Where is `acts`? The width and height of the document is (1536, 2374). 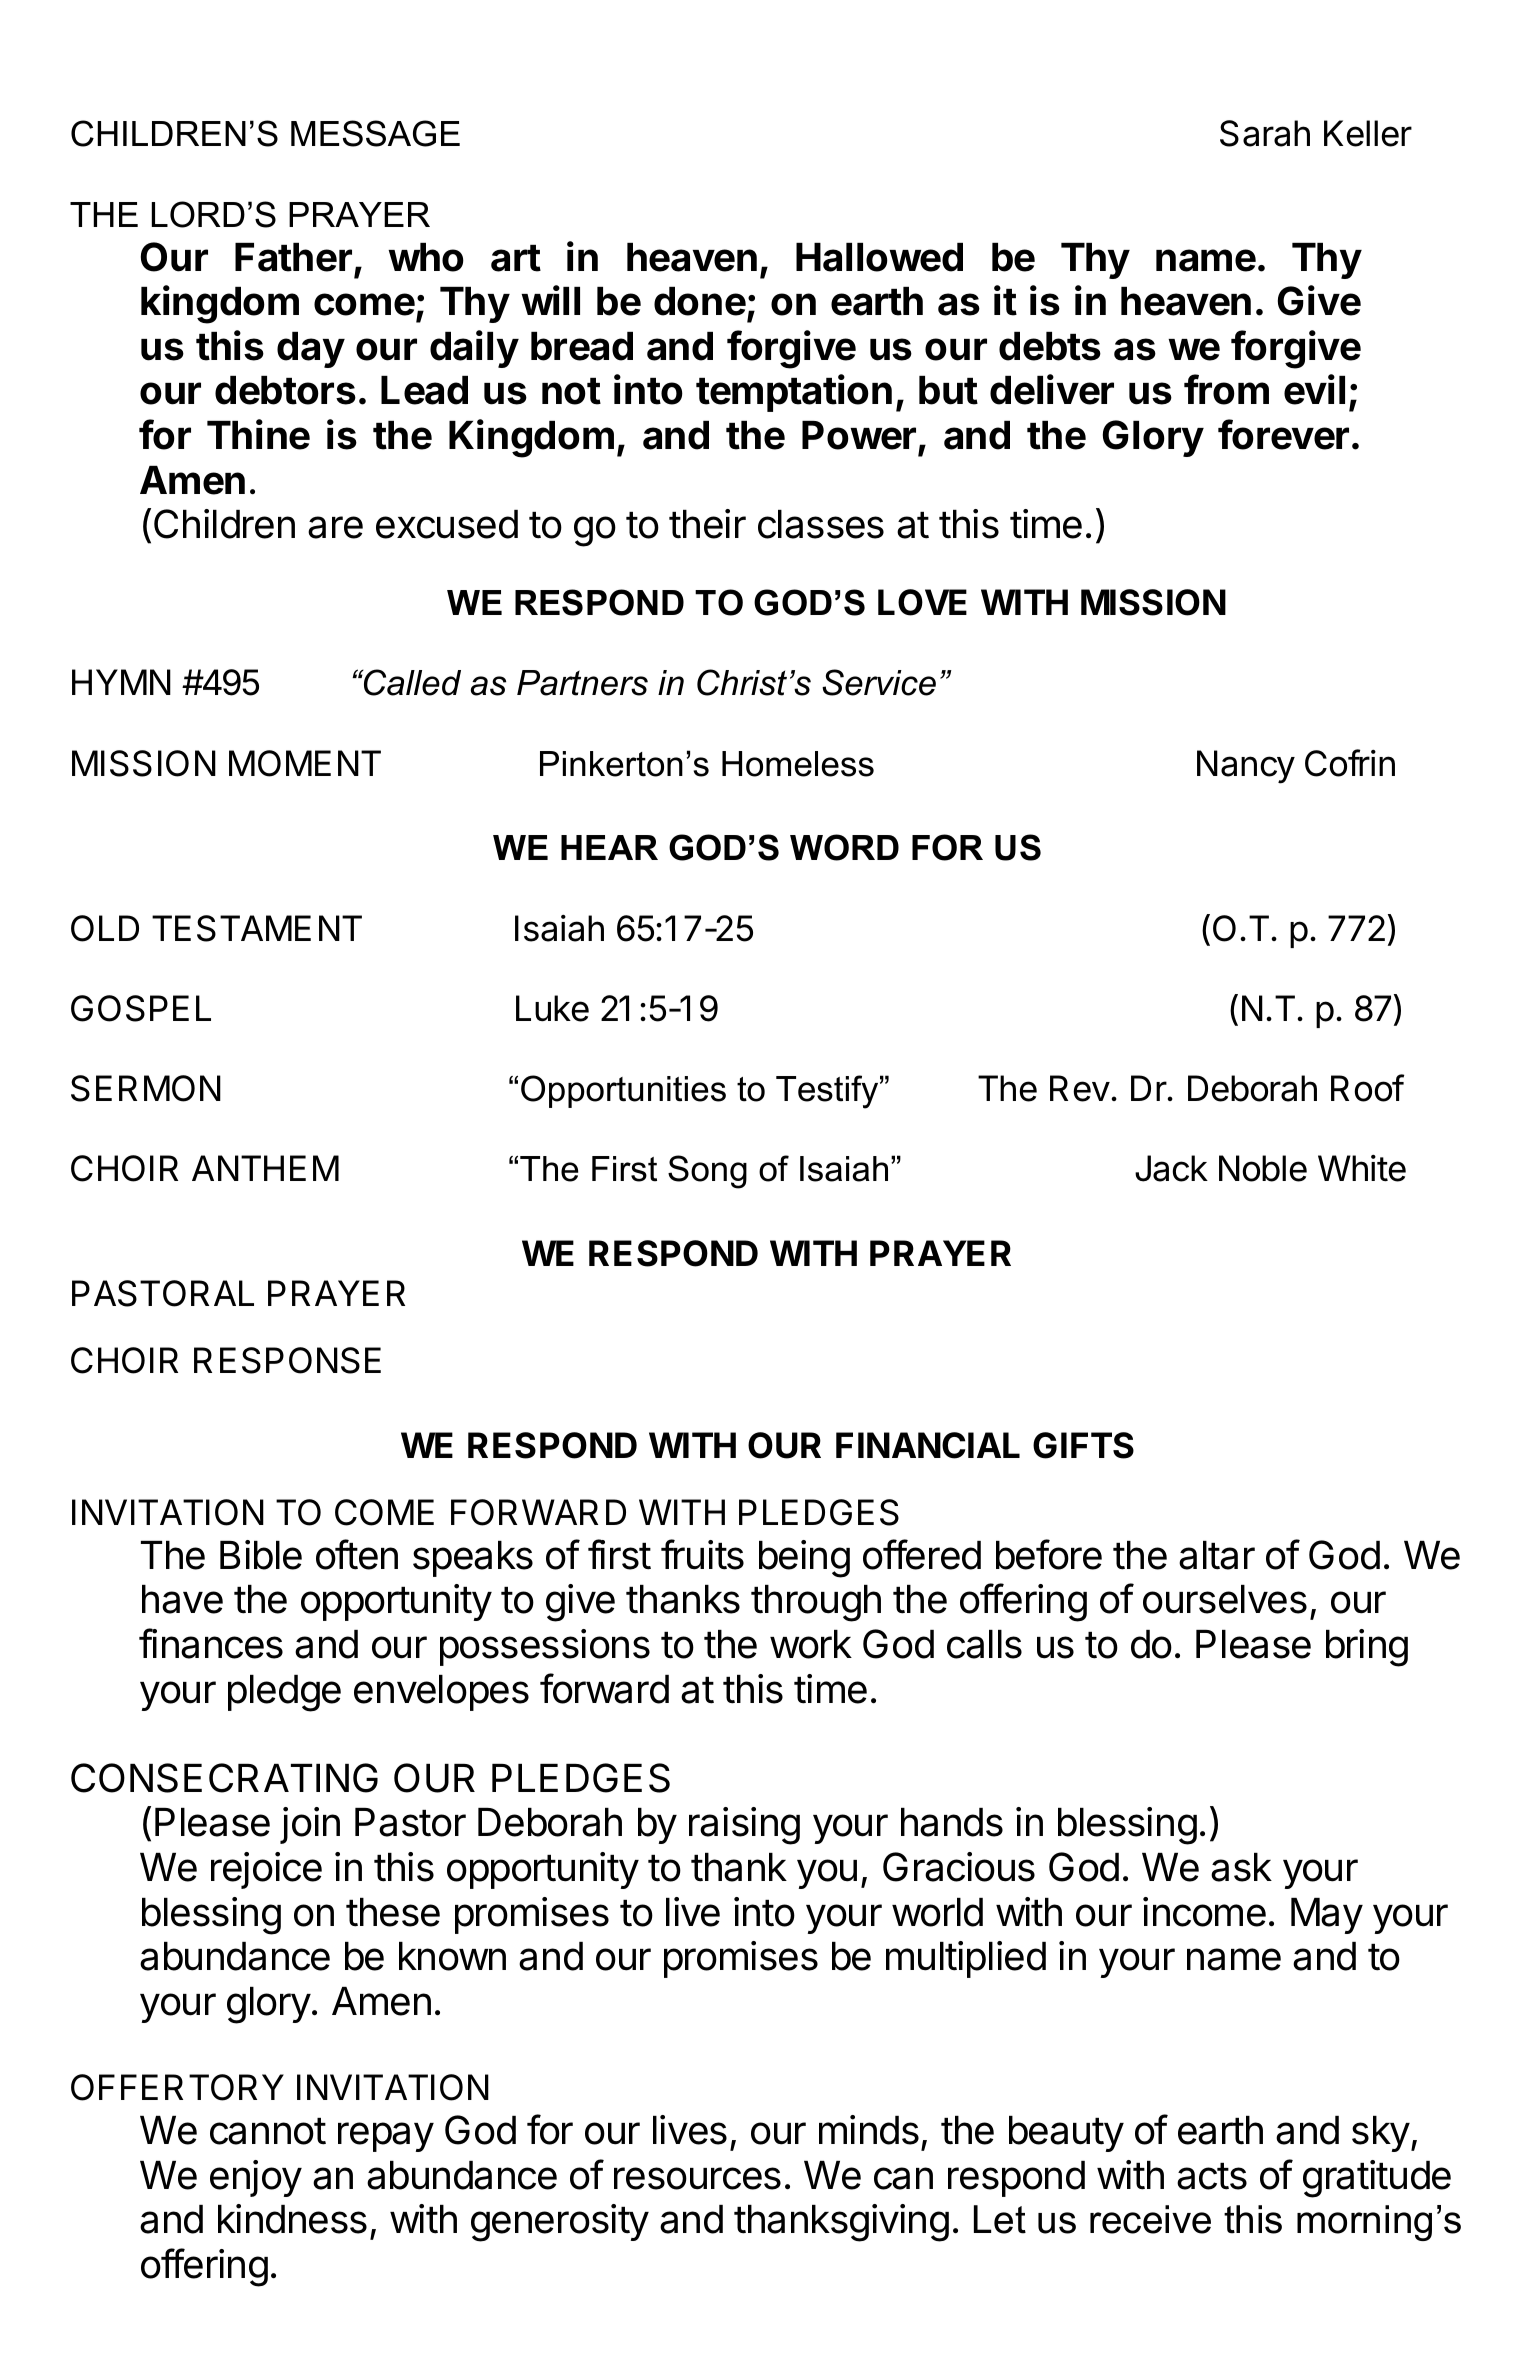
acts is located at coordinates (1212, 2176).
